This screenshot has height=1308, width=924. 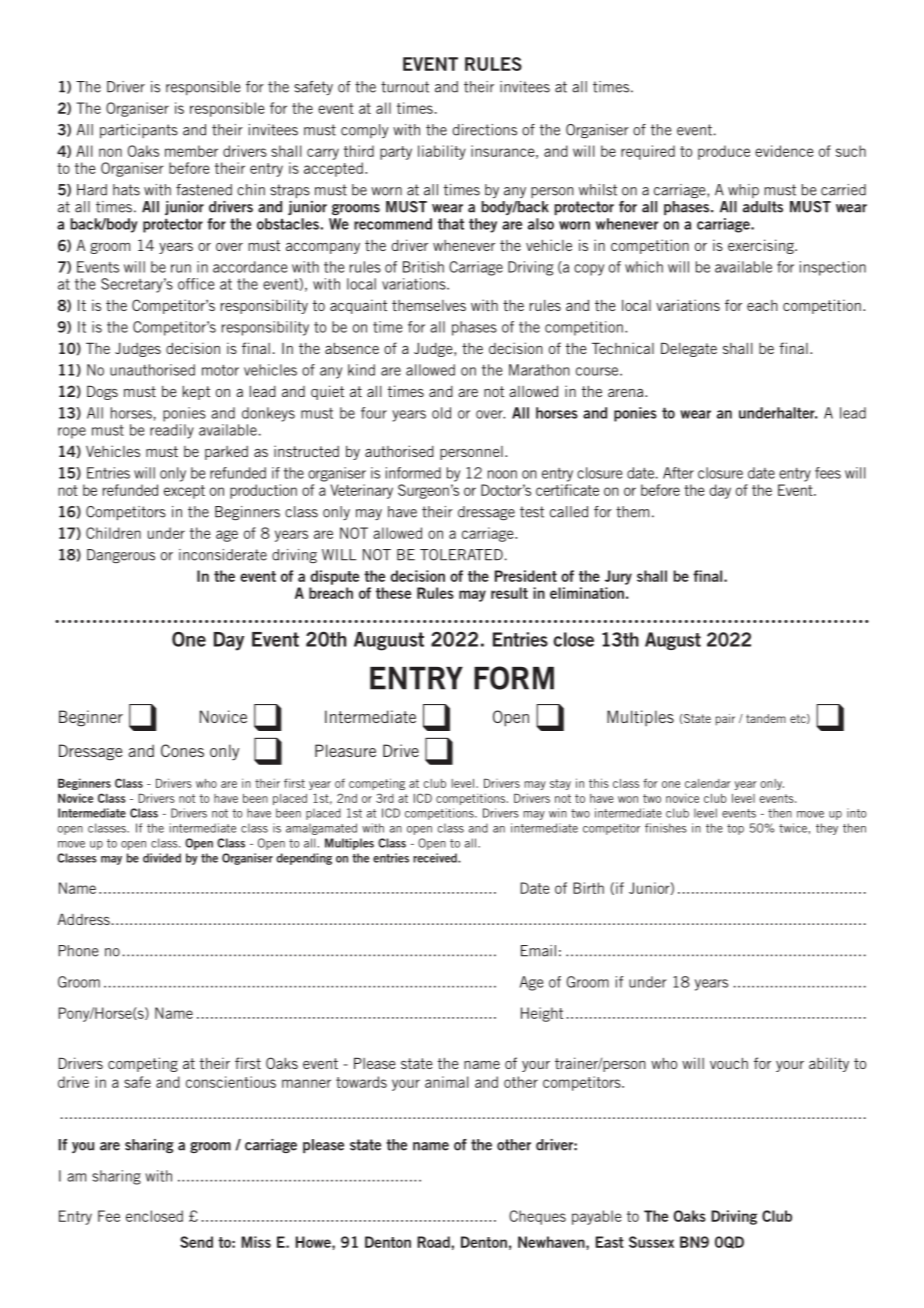 I want to click on noon, so click(x=502, y=474).
